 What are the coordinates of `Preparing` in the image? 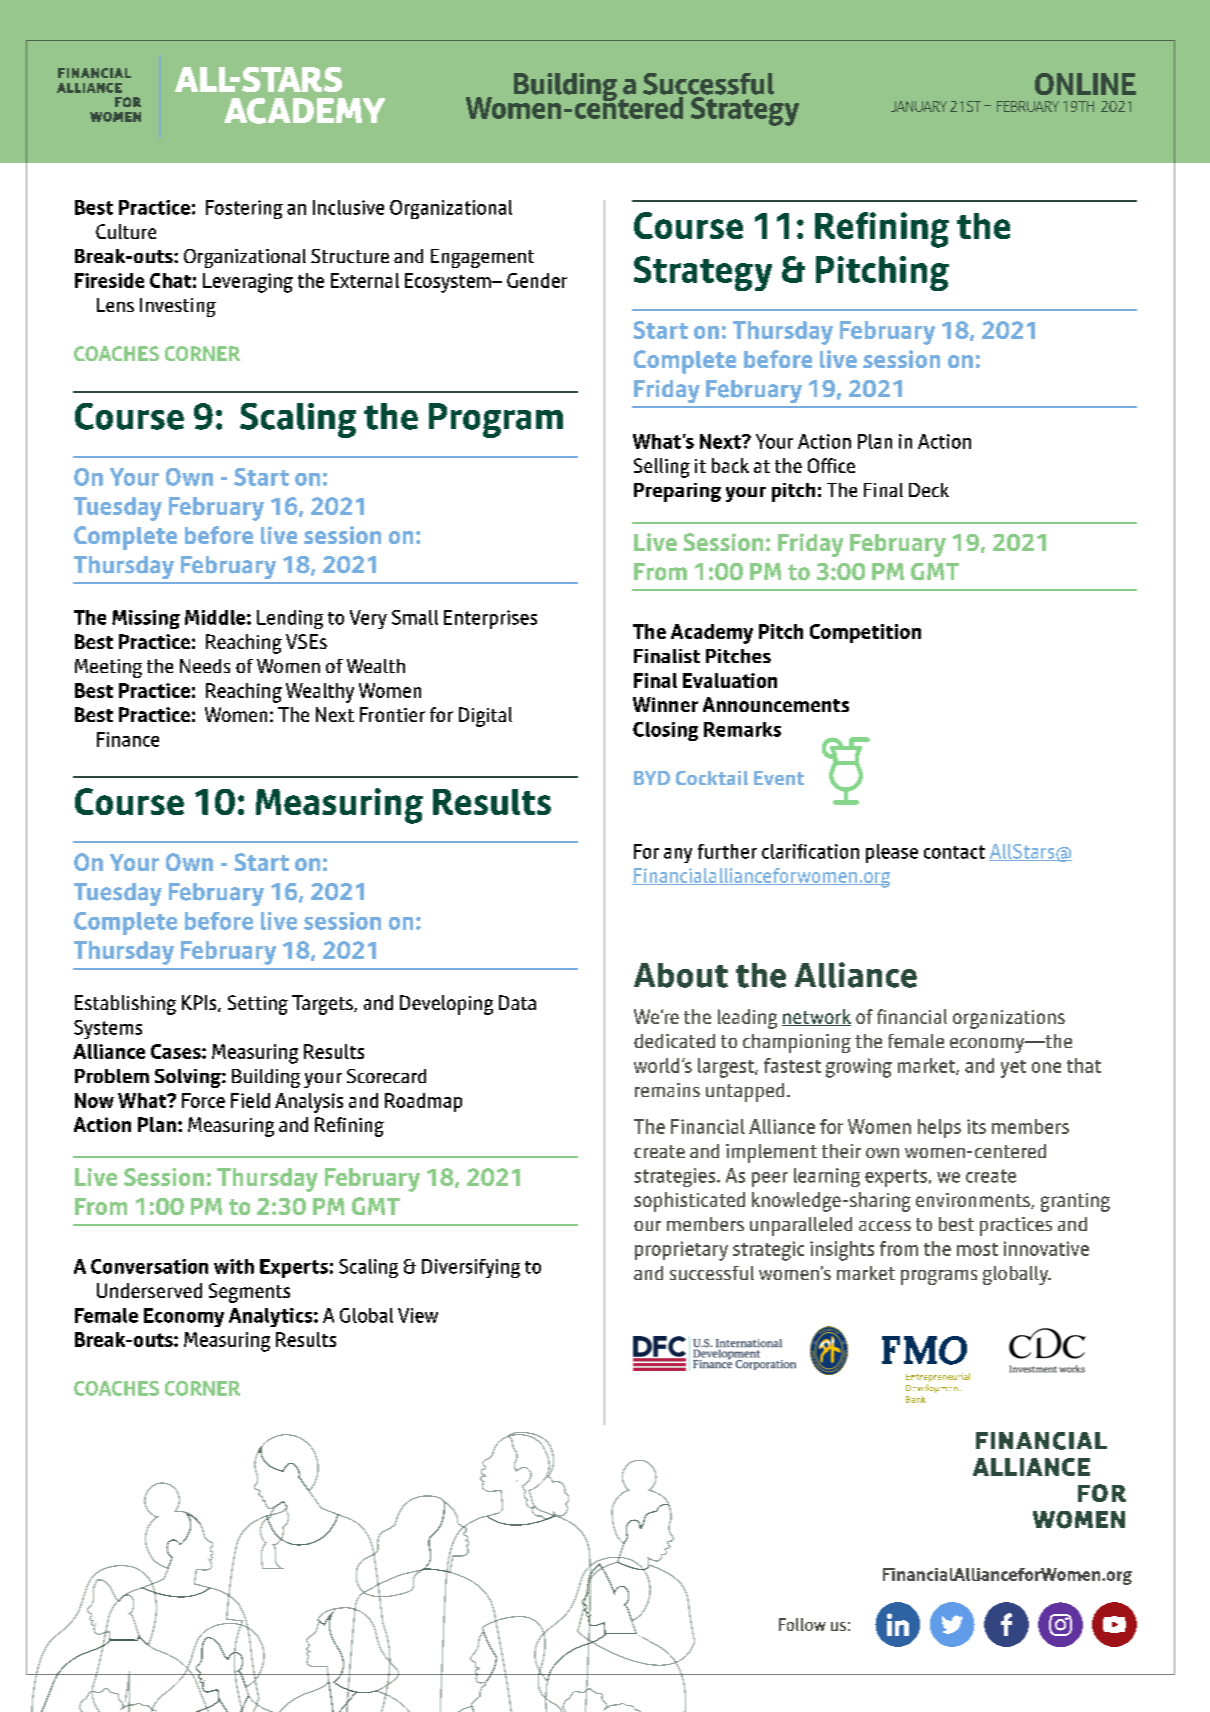 It's located at (677, 492).
